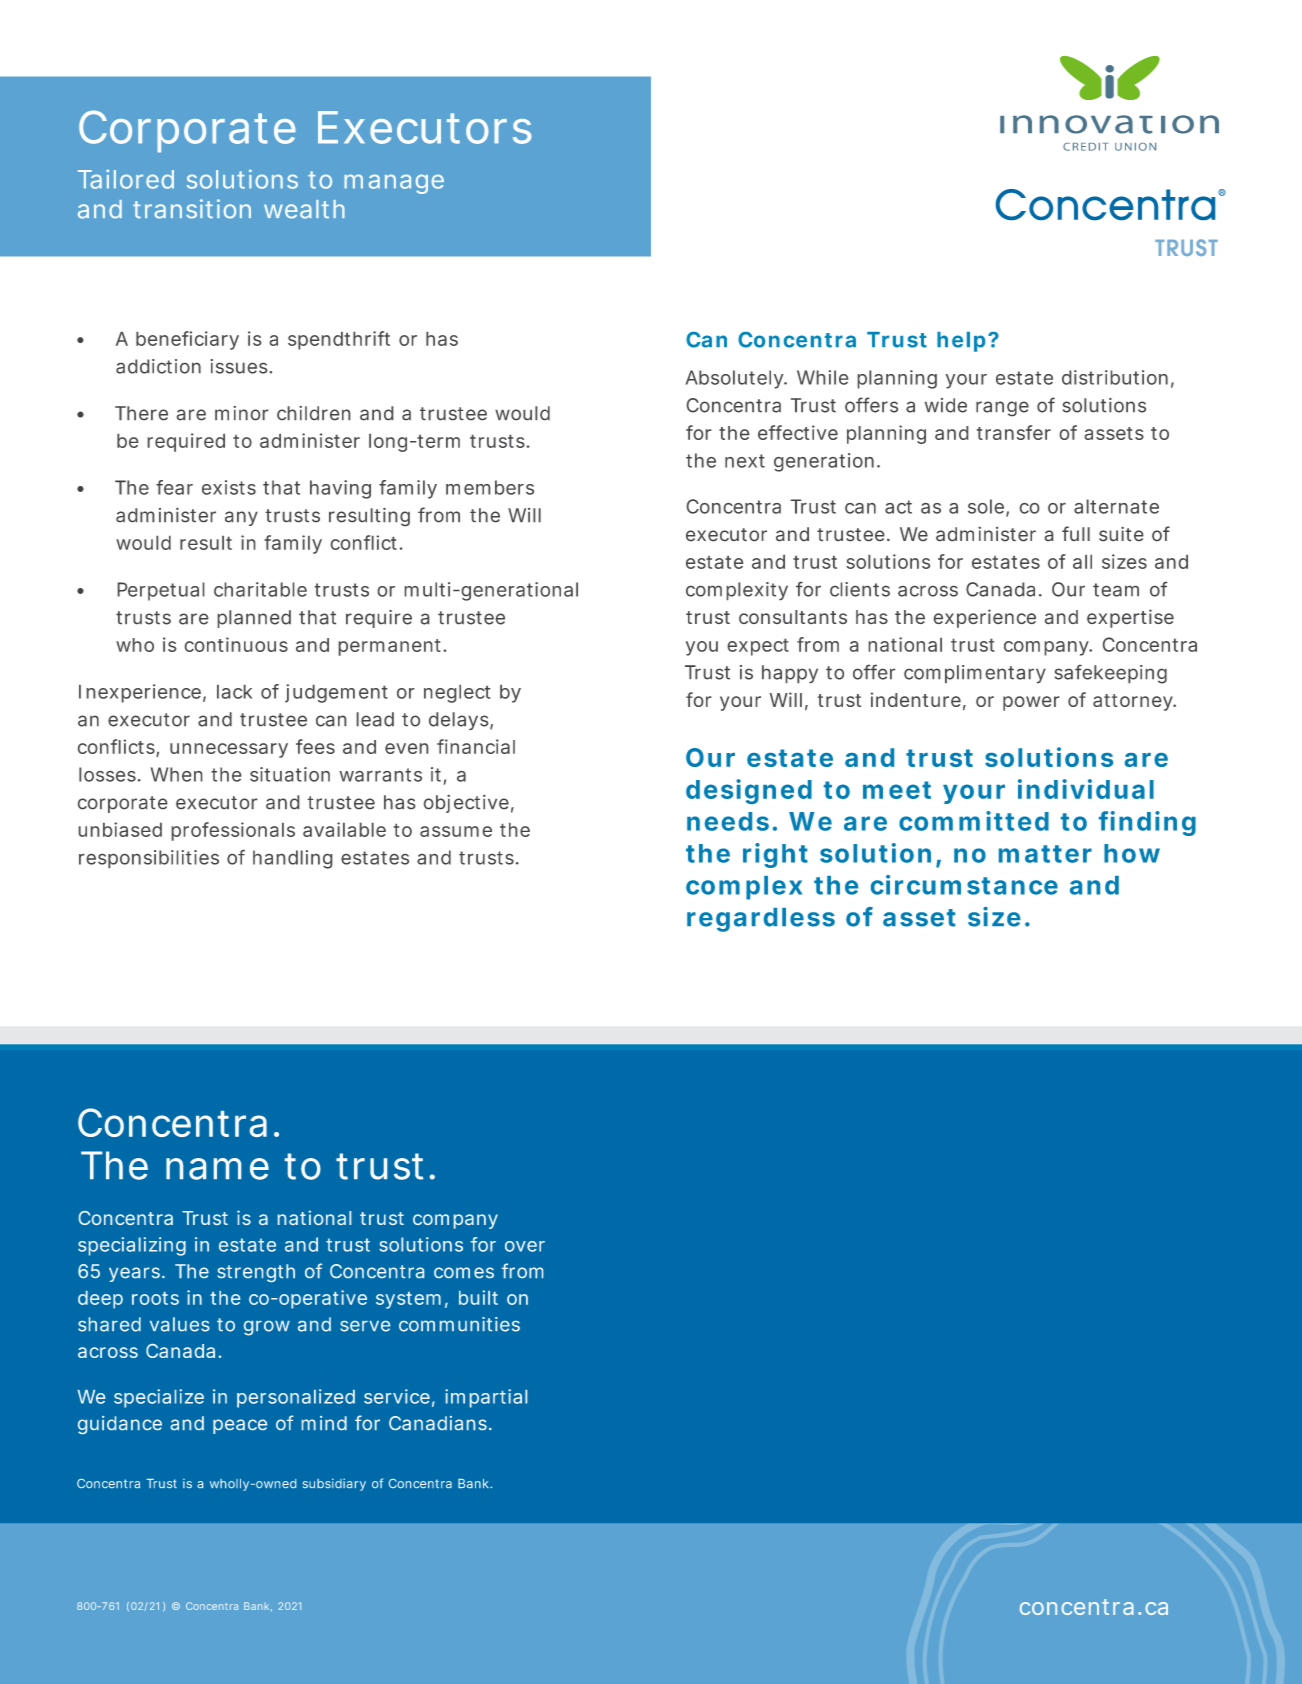 Image resolution: width=1302 pixels, height=1684 pixels. Describe the element at coordinates (438, 1423) in the screenshot. I see `Canadians` at that location.
